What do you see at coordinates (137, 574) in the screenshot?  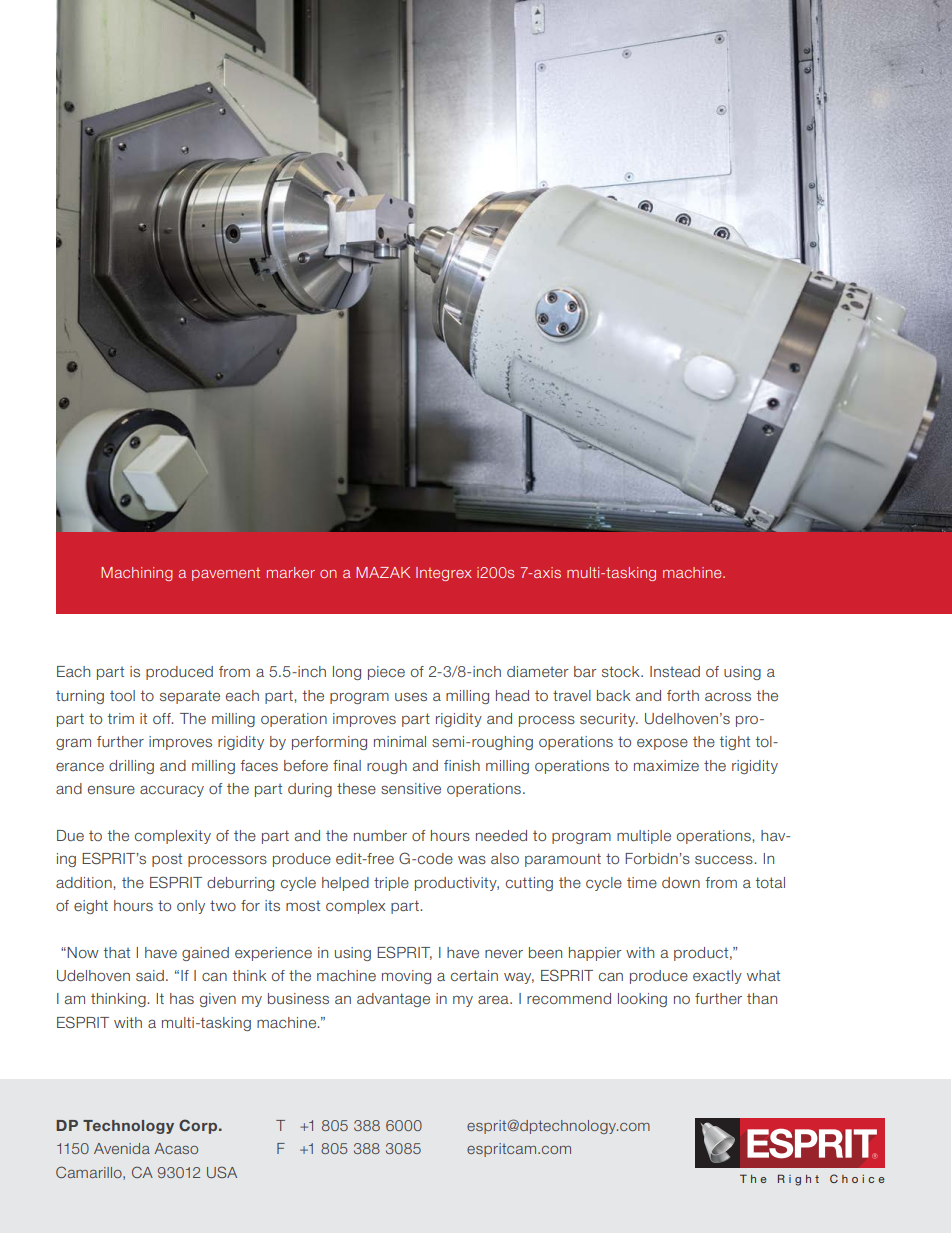 I see `Machining` at bounding box center [137, 574].
